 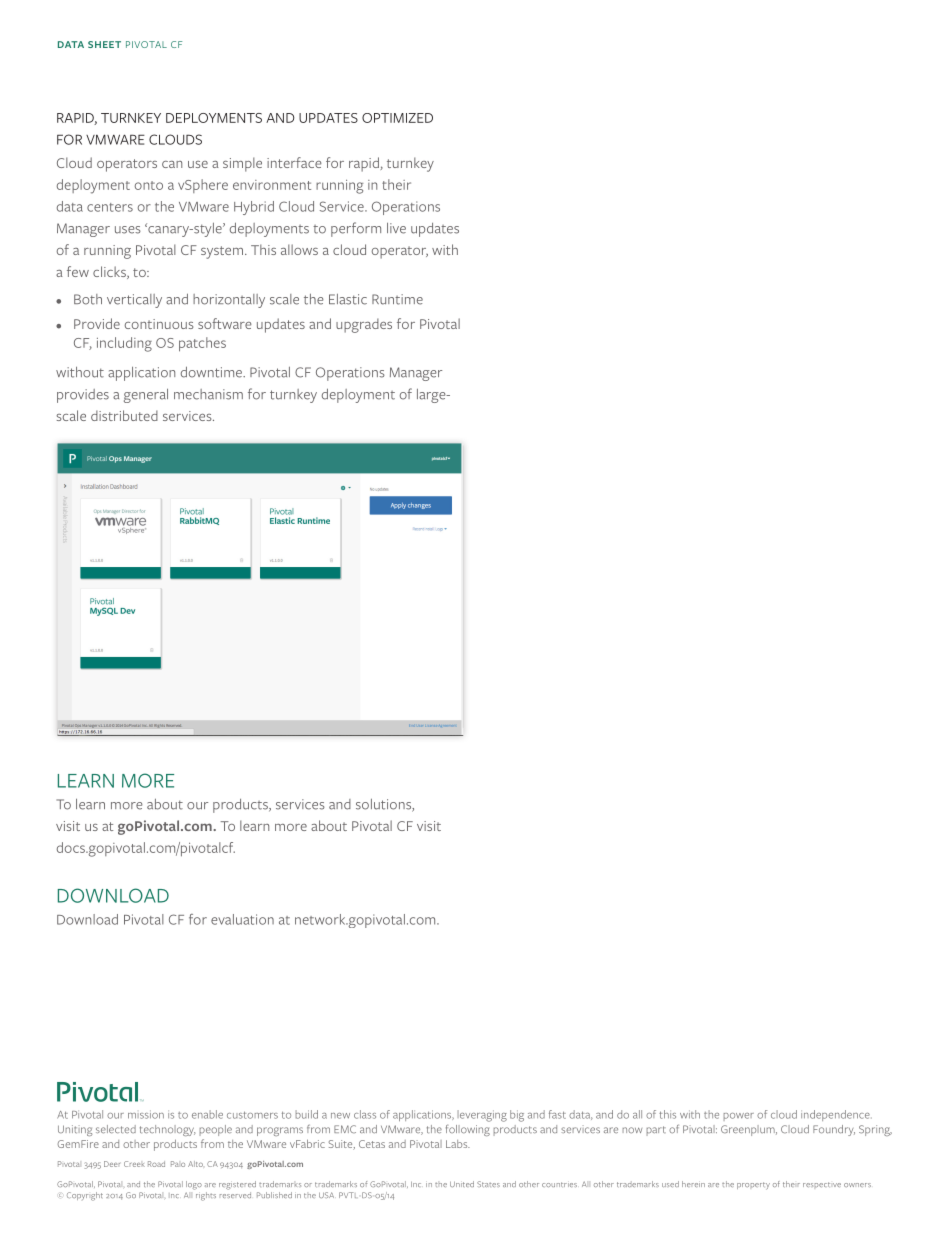 What do you see at coordinates (482, 1116) in the screenshot?
I see `leveraging` at bounding box center [482, 1116].
